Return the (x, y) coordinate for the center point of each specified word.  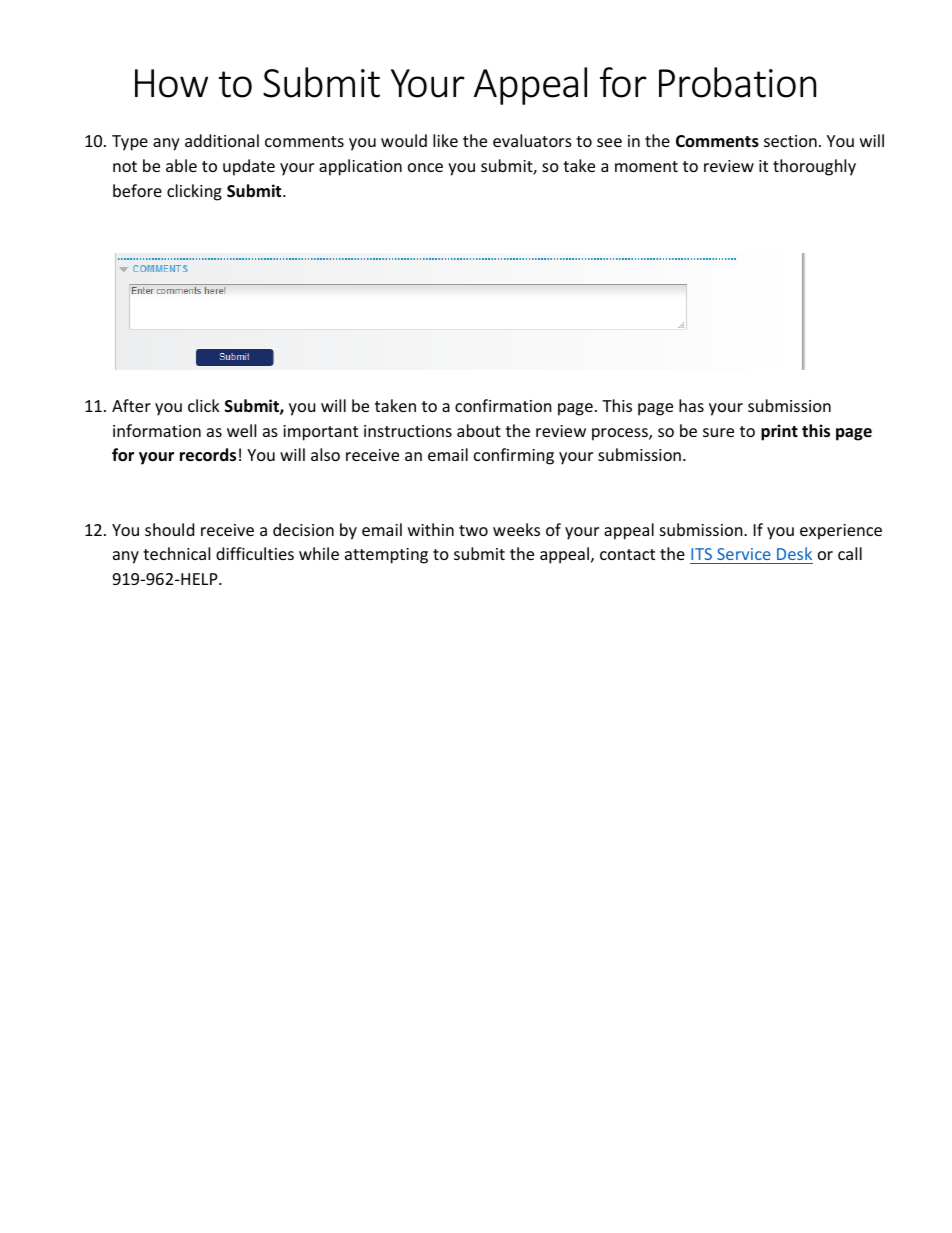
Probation (737, 82)
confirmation (503, 405)
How (171, 83)
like (445, 140)
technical (176, 553)
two (473, 530)
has (691, 405)
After (131, 405)
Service (744, 554)
